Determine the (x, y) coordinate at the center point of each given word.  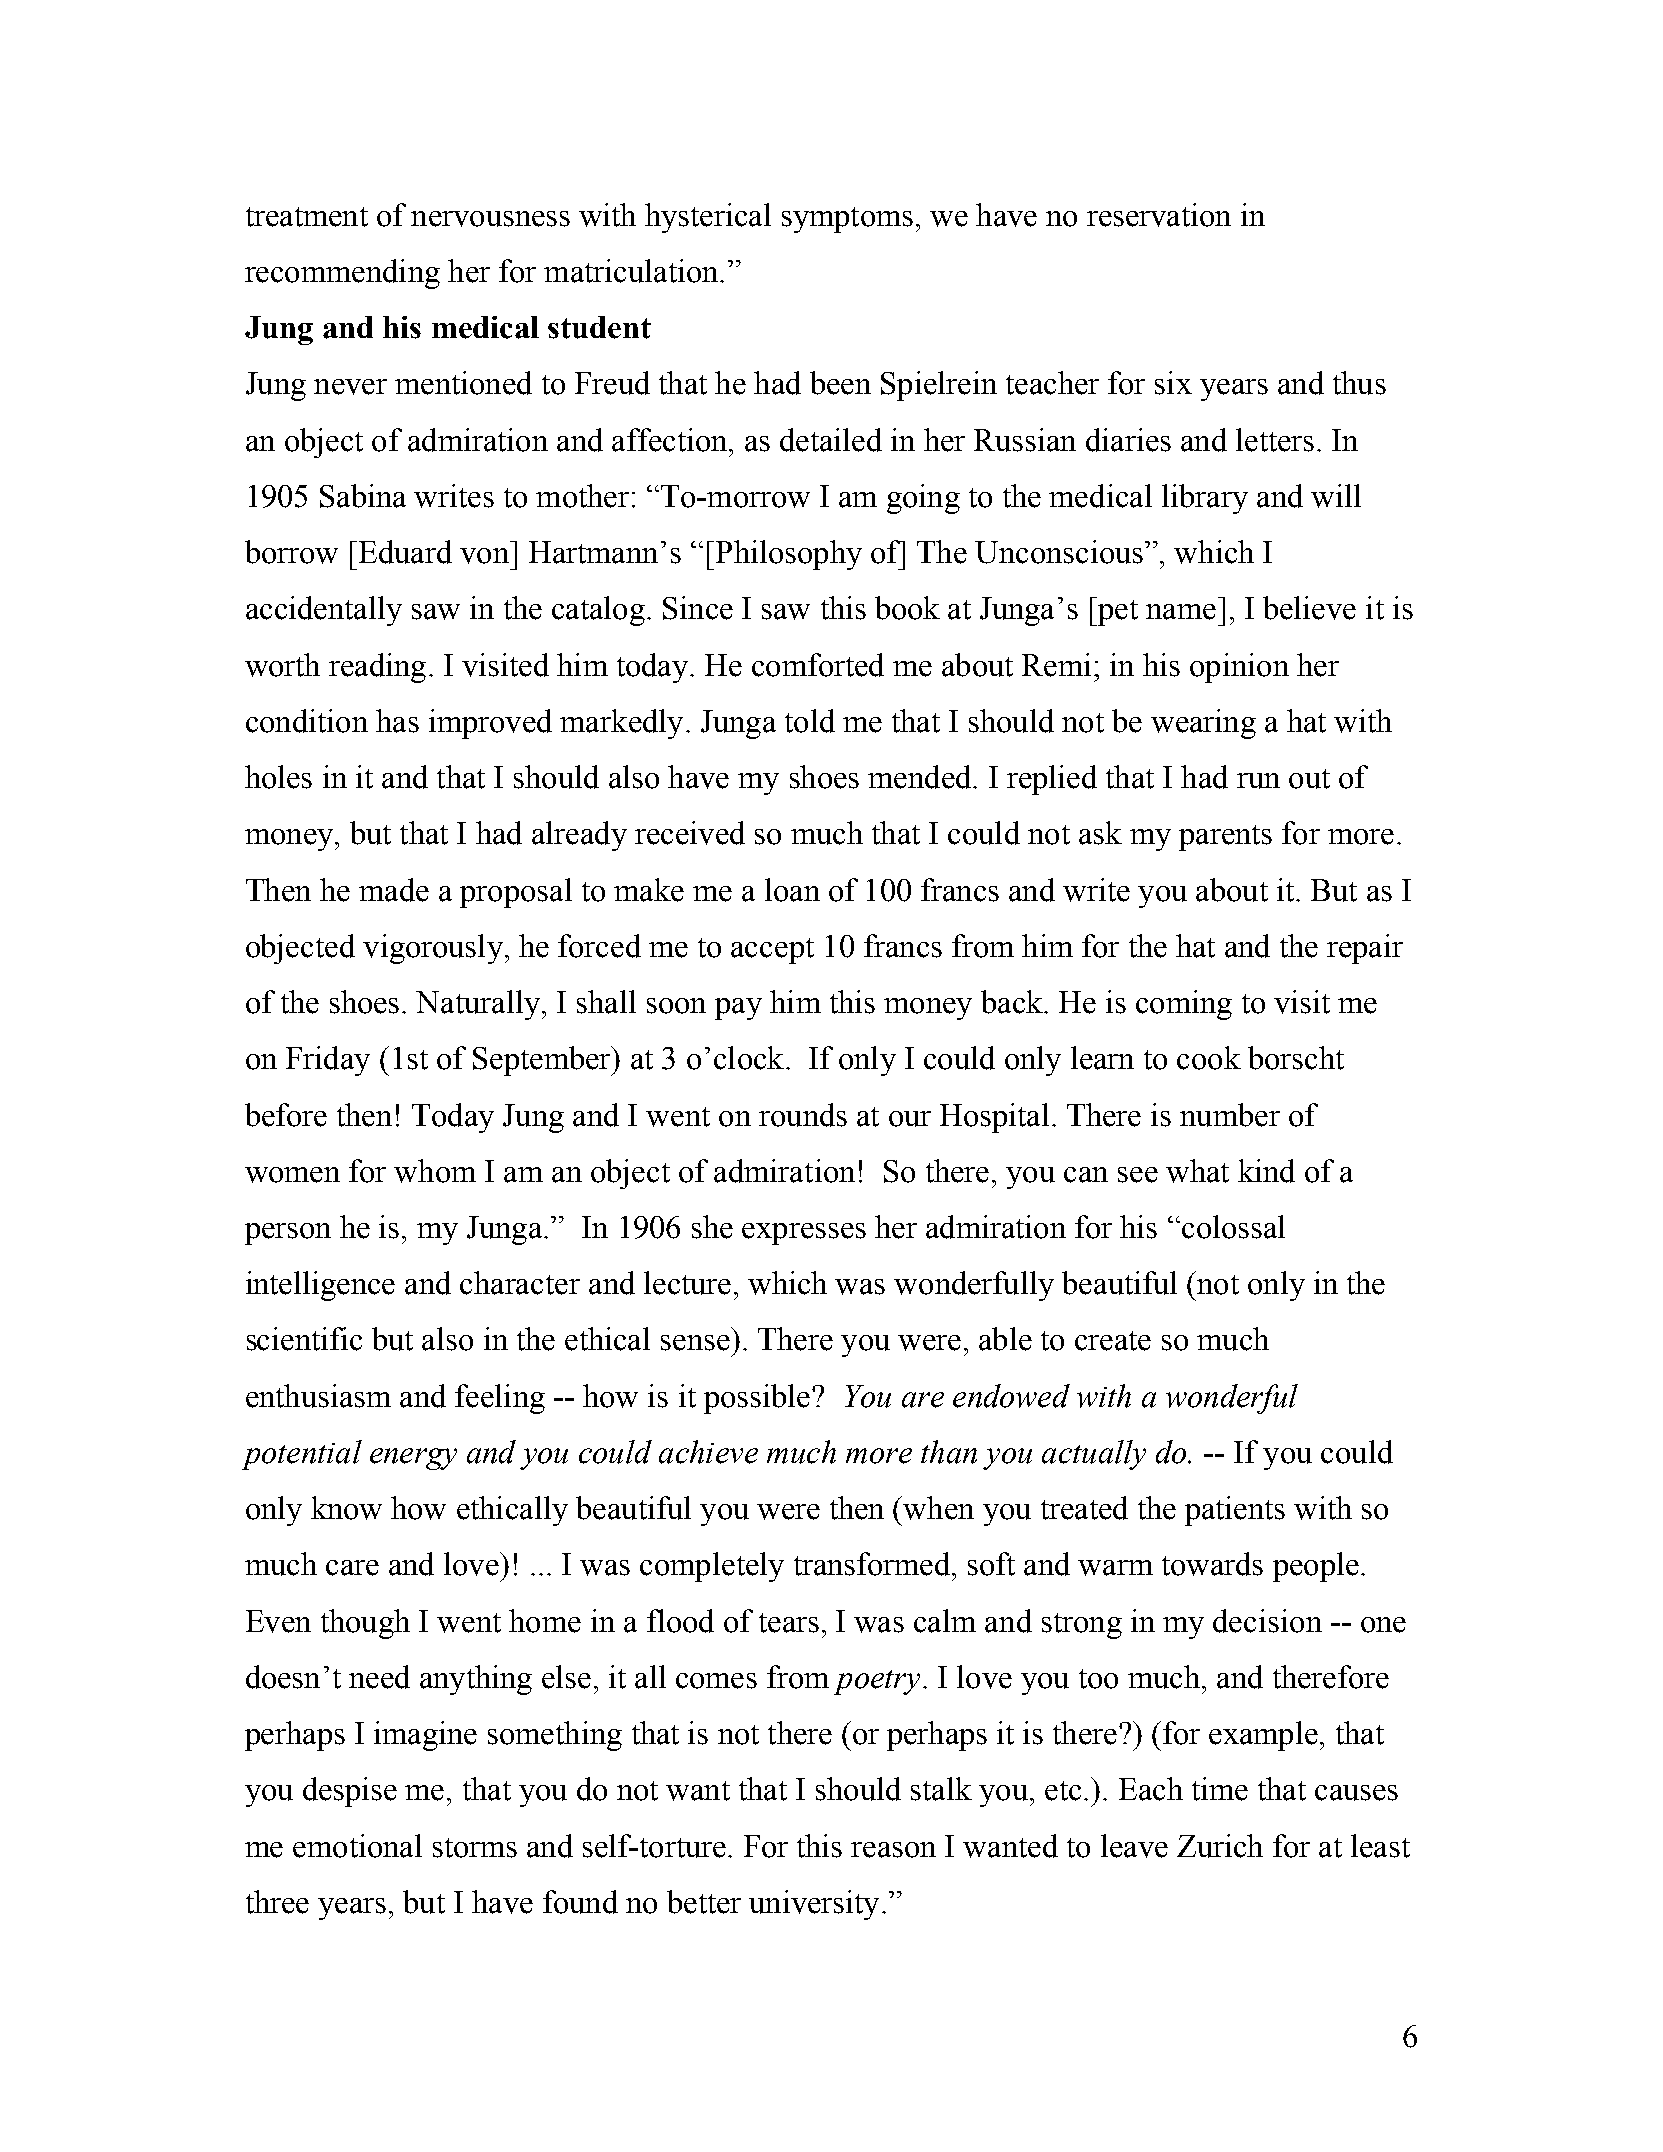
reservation (1159, 215)
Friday (328, 1061)
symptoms (847, 220)
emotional (357, 1846)
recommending (342, 274)
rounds (803, 1115)
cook (1209, 1058)
